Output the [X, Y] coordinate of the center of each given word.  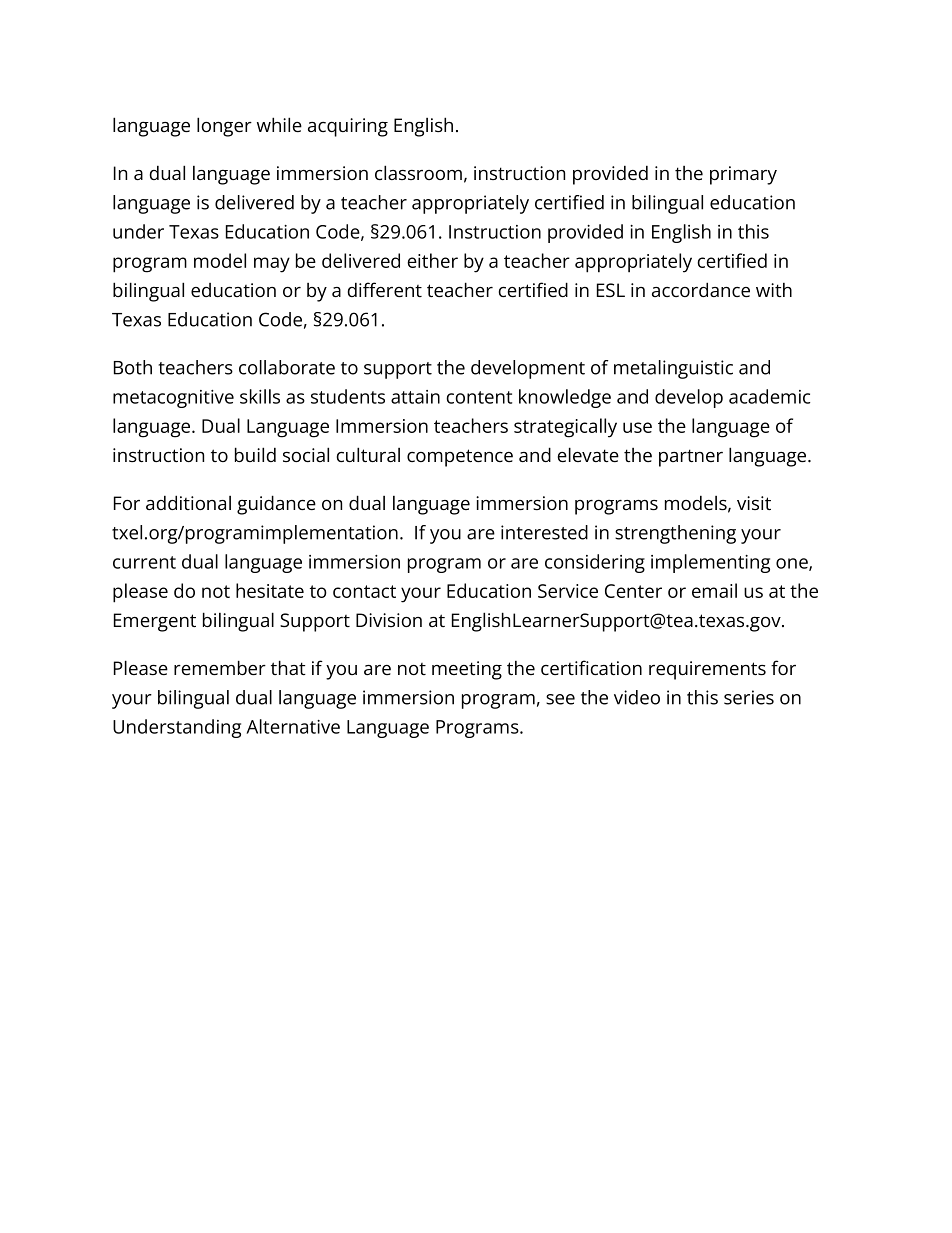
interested [544, 532]
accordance [701, 289]
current [144, 562]
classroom [418, 172]
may [272, 265]
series [749, 697]
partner [691, 458]
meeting [467, 670]
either [433, 260]
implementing [710, 563]
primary [743, 175]
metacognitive [173, 399]
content [479, 397]
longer [224, 127]
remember [220, 667]
